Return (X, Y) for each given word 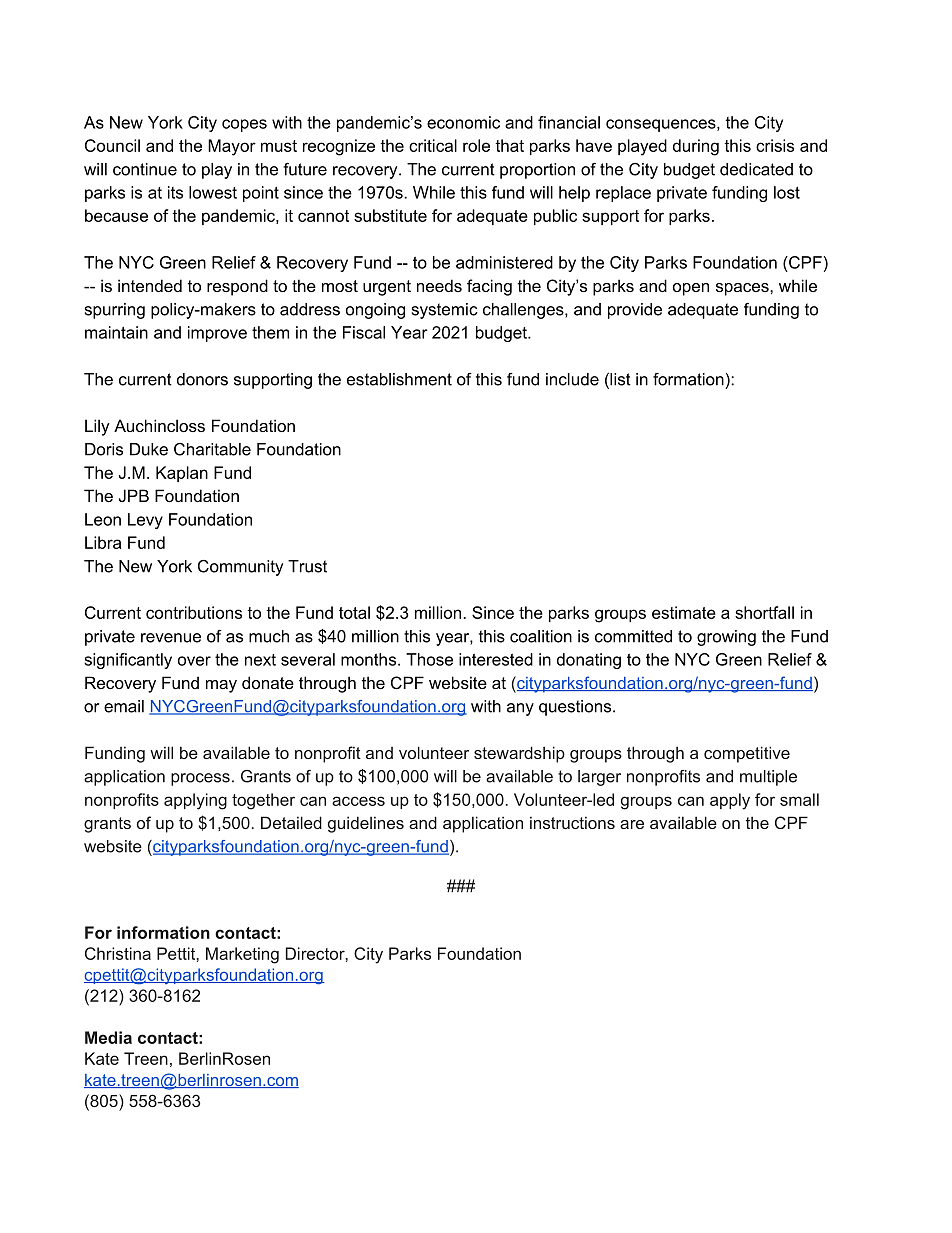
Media (108, 1037)
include (572, 379)
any (520, 709)
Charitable (212, 449)
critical (433, 145)
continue (145, 169)
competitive (747, 754)
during (696, 147)
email (124, 706)
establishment (399, 379)
